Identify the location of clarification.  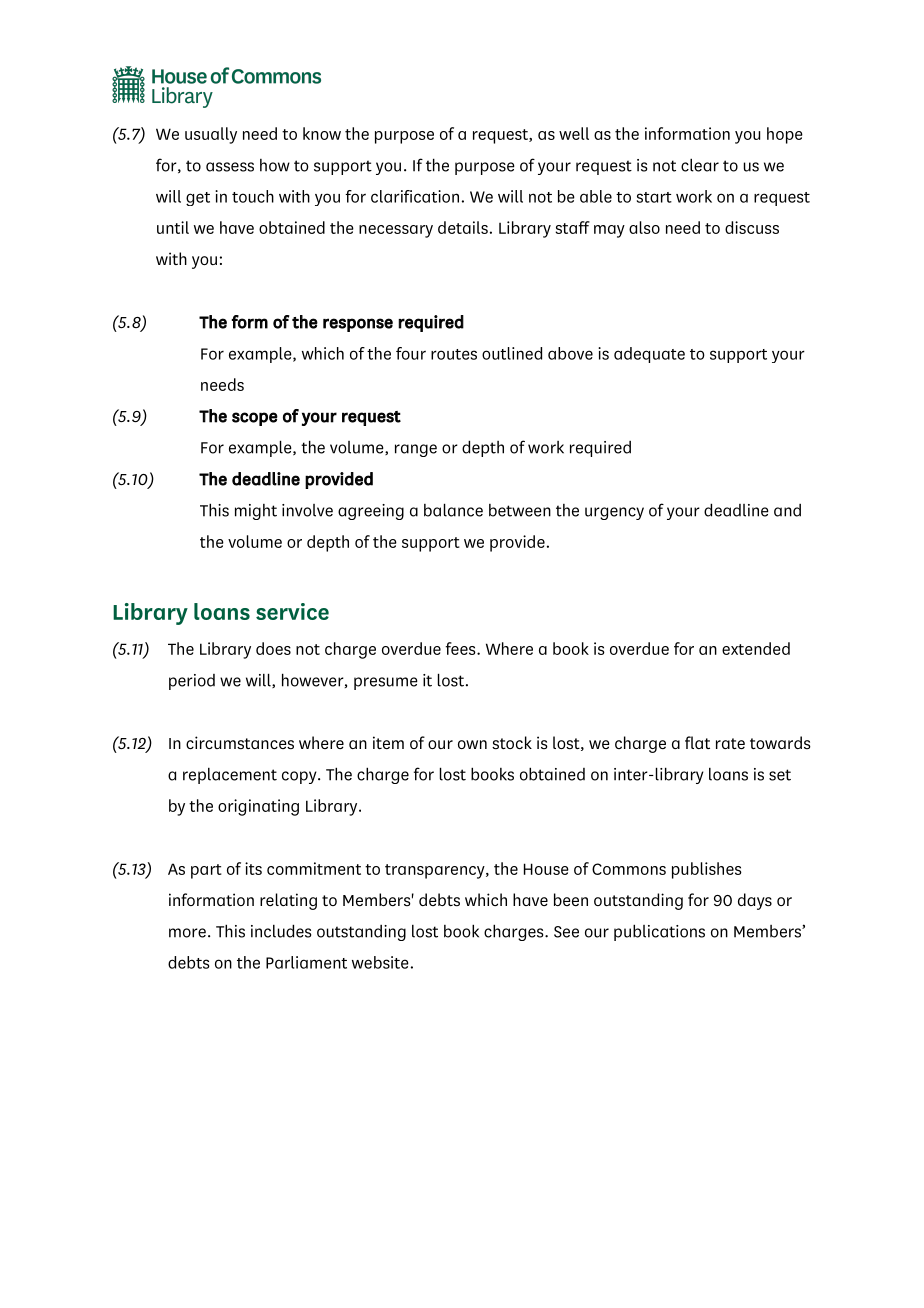
(415, 196).
